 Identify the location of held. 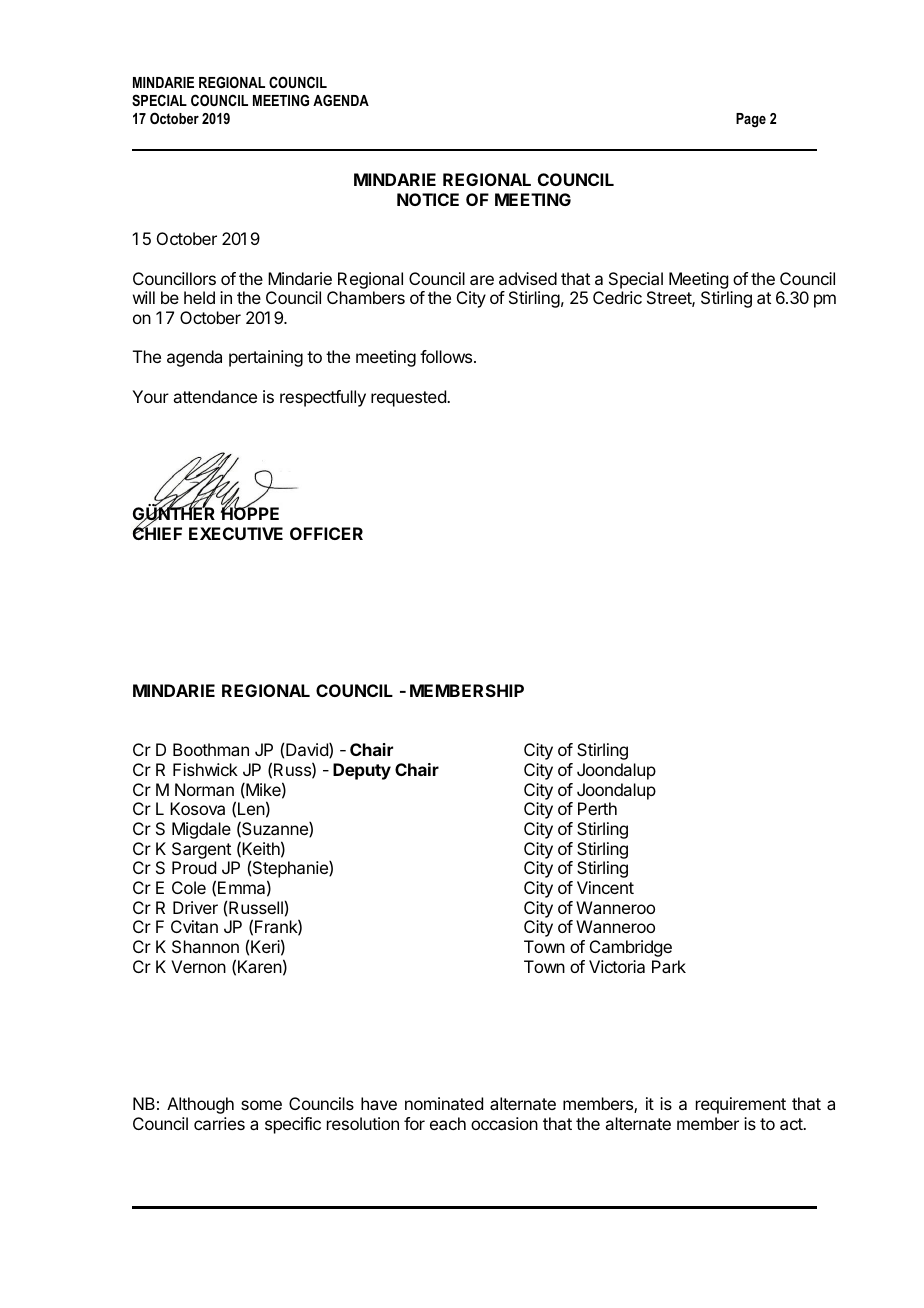
(199, 297).
